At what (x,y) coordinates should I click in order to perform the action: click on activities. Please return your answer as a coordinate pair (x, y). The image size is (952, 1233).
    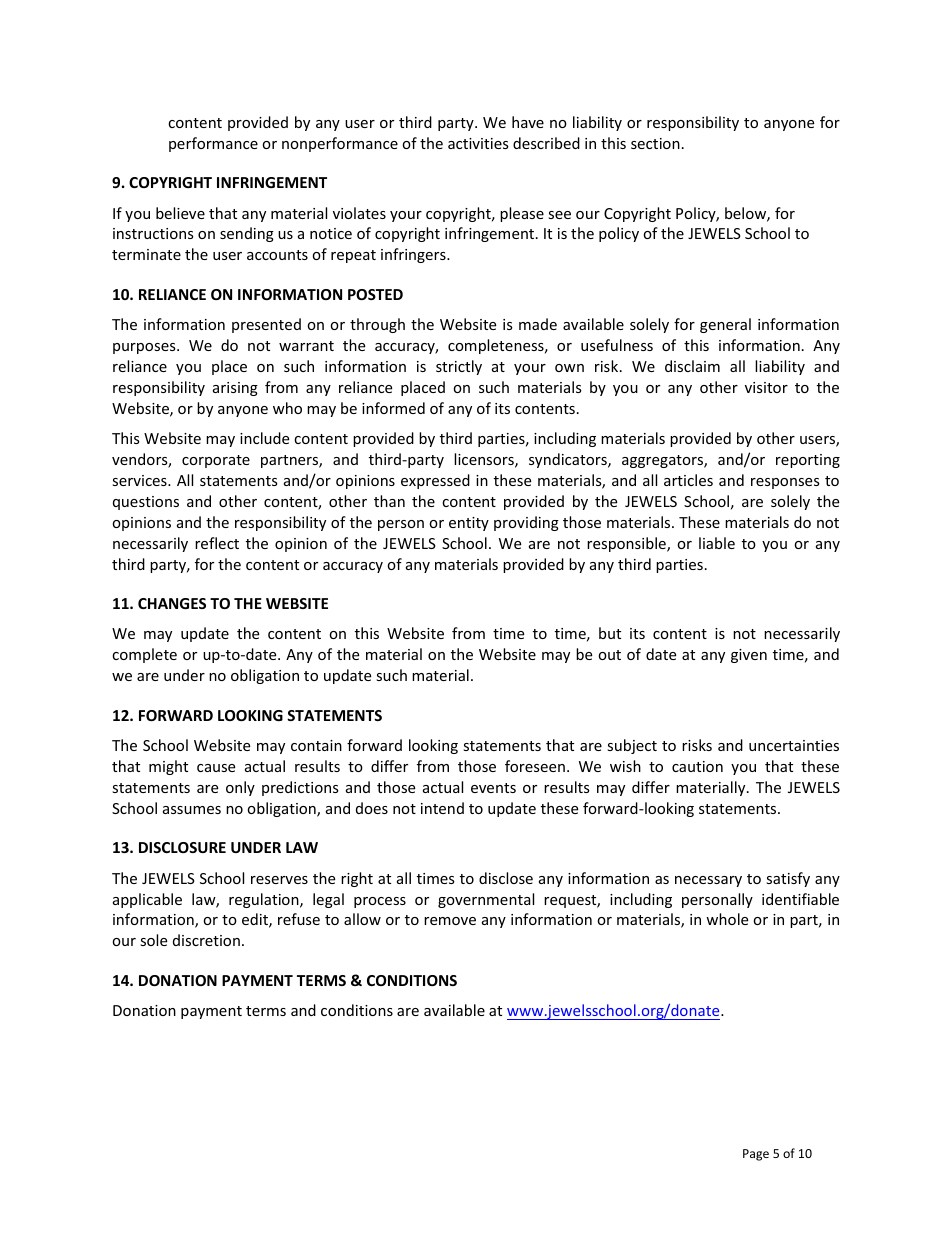
    Looking at the image, I should click on (478, 143).
